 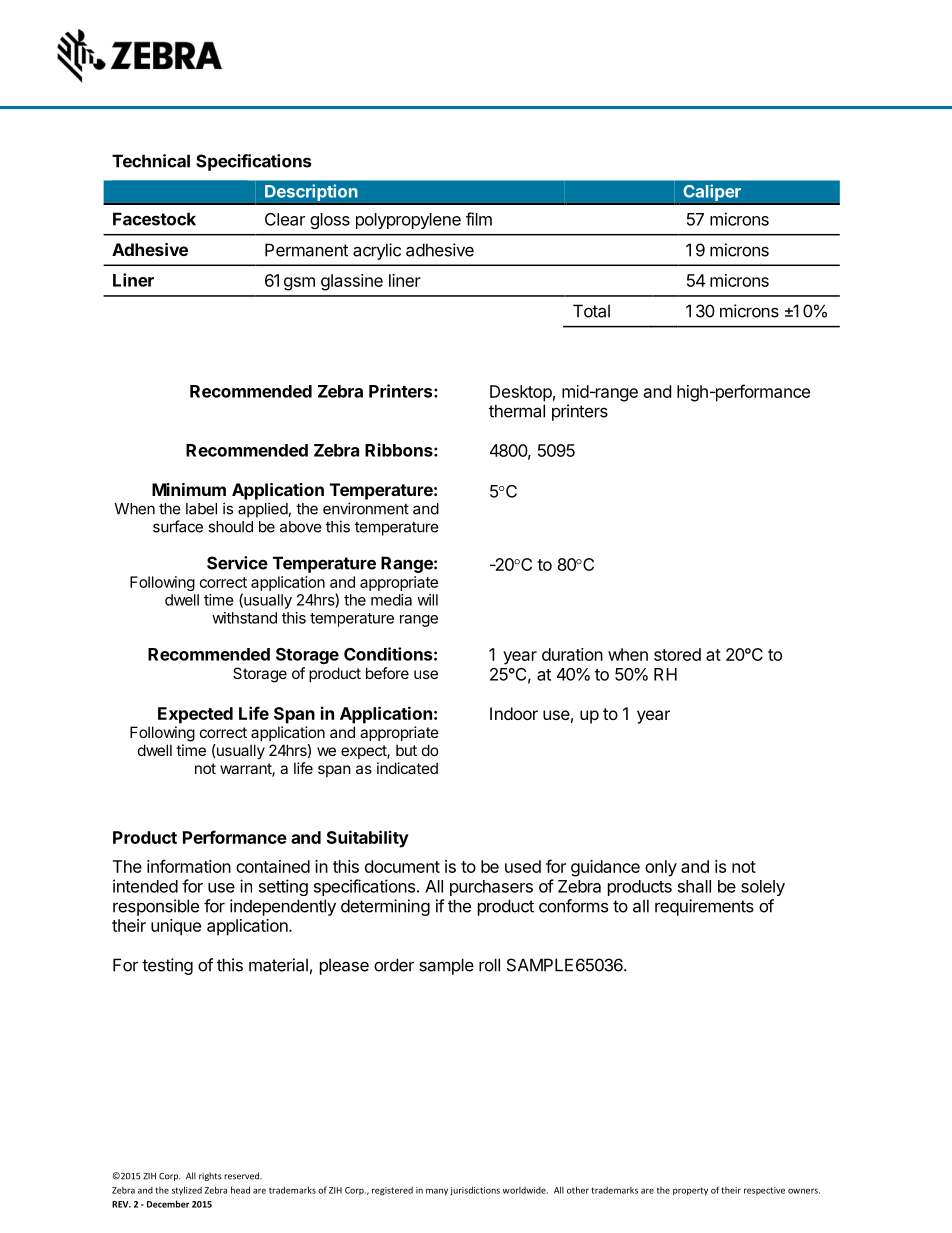 I want to click on Clear, so click(x=285, y=219).
